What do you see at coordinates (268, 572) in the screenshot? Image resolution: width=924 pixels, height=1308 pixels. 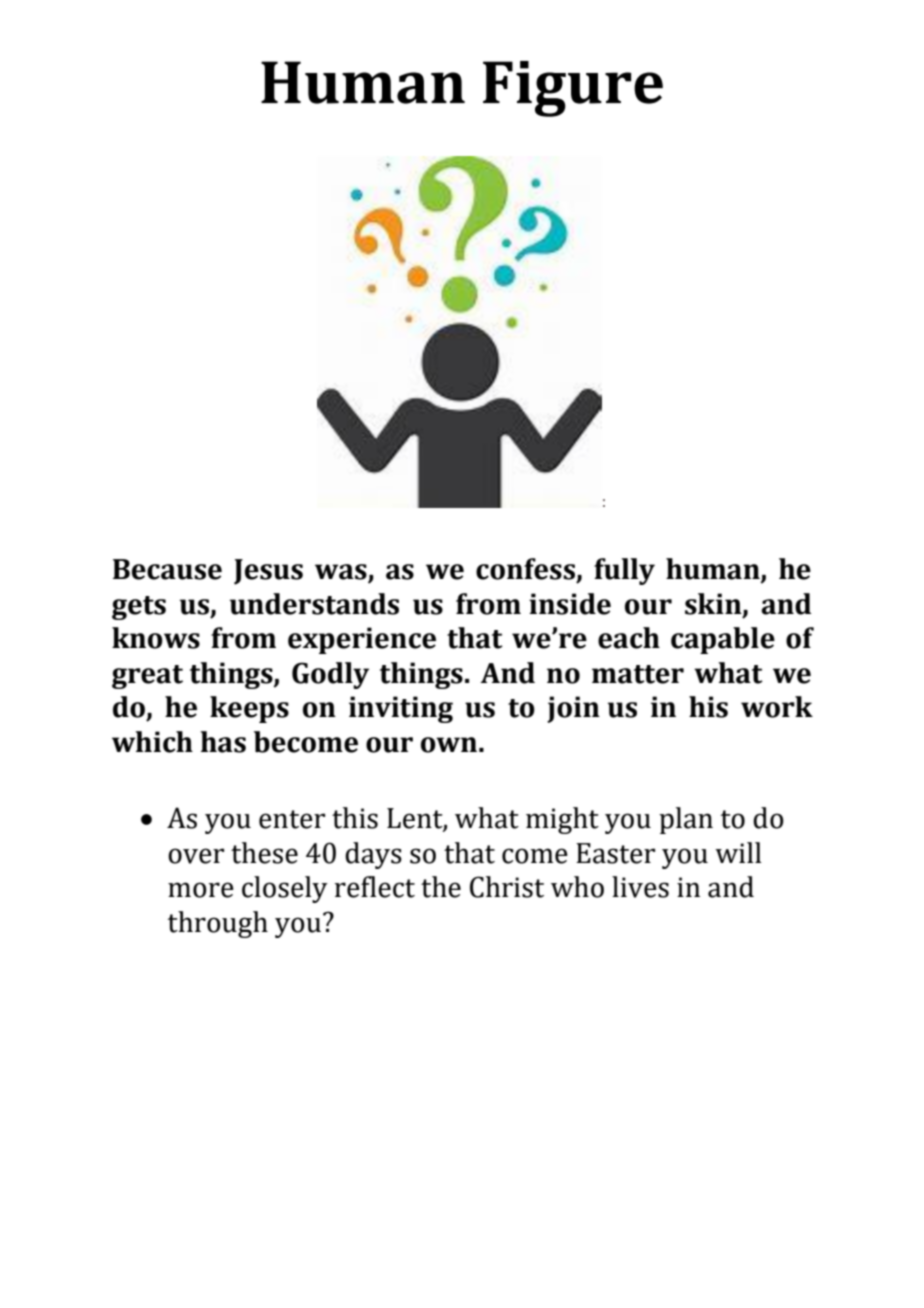 I see `Jesus` at bounding box center [268, 572].
